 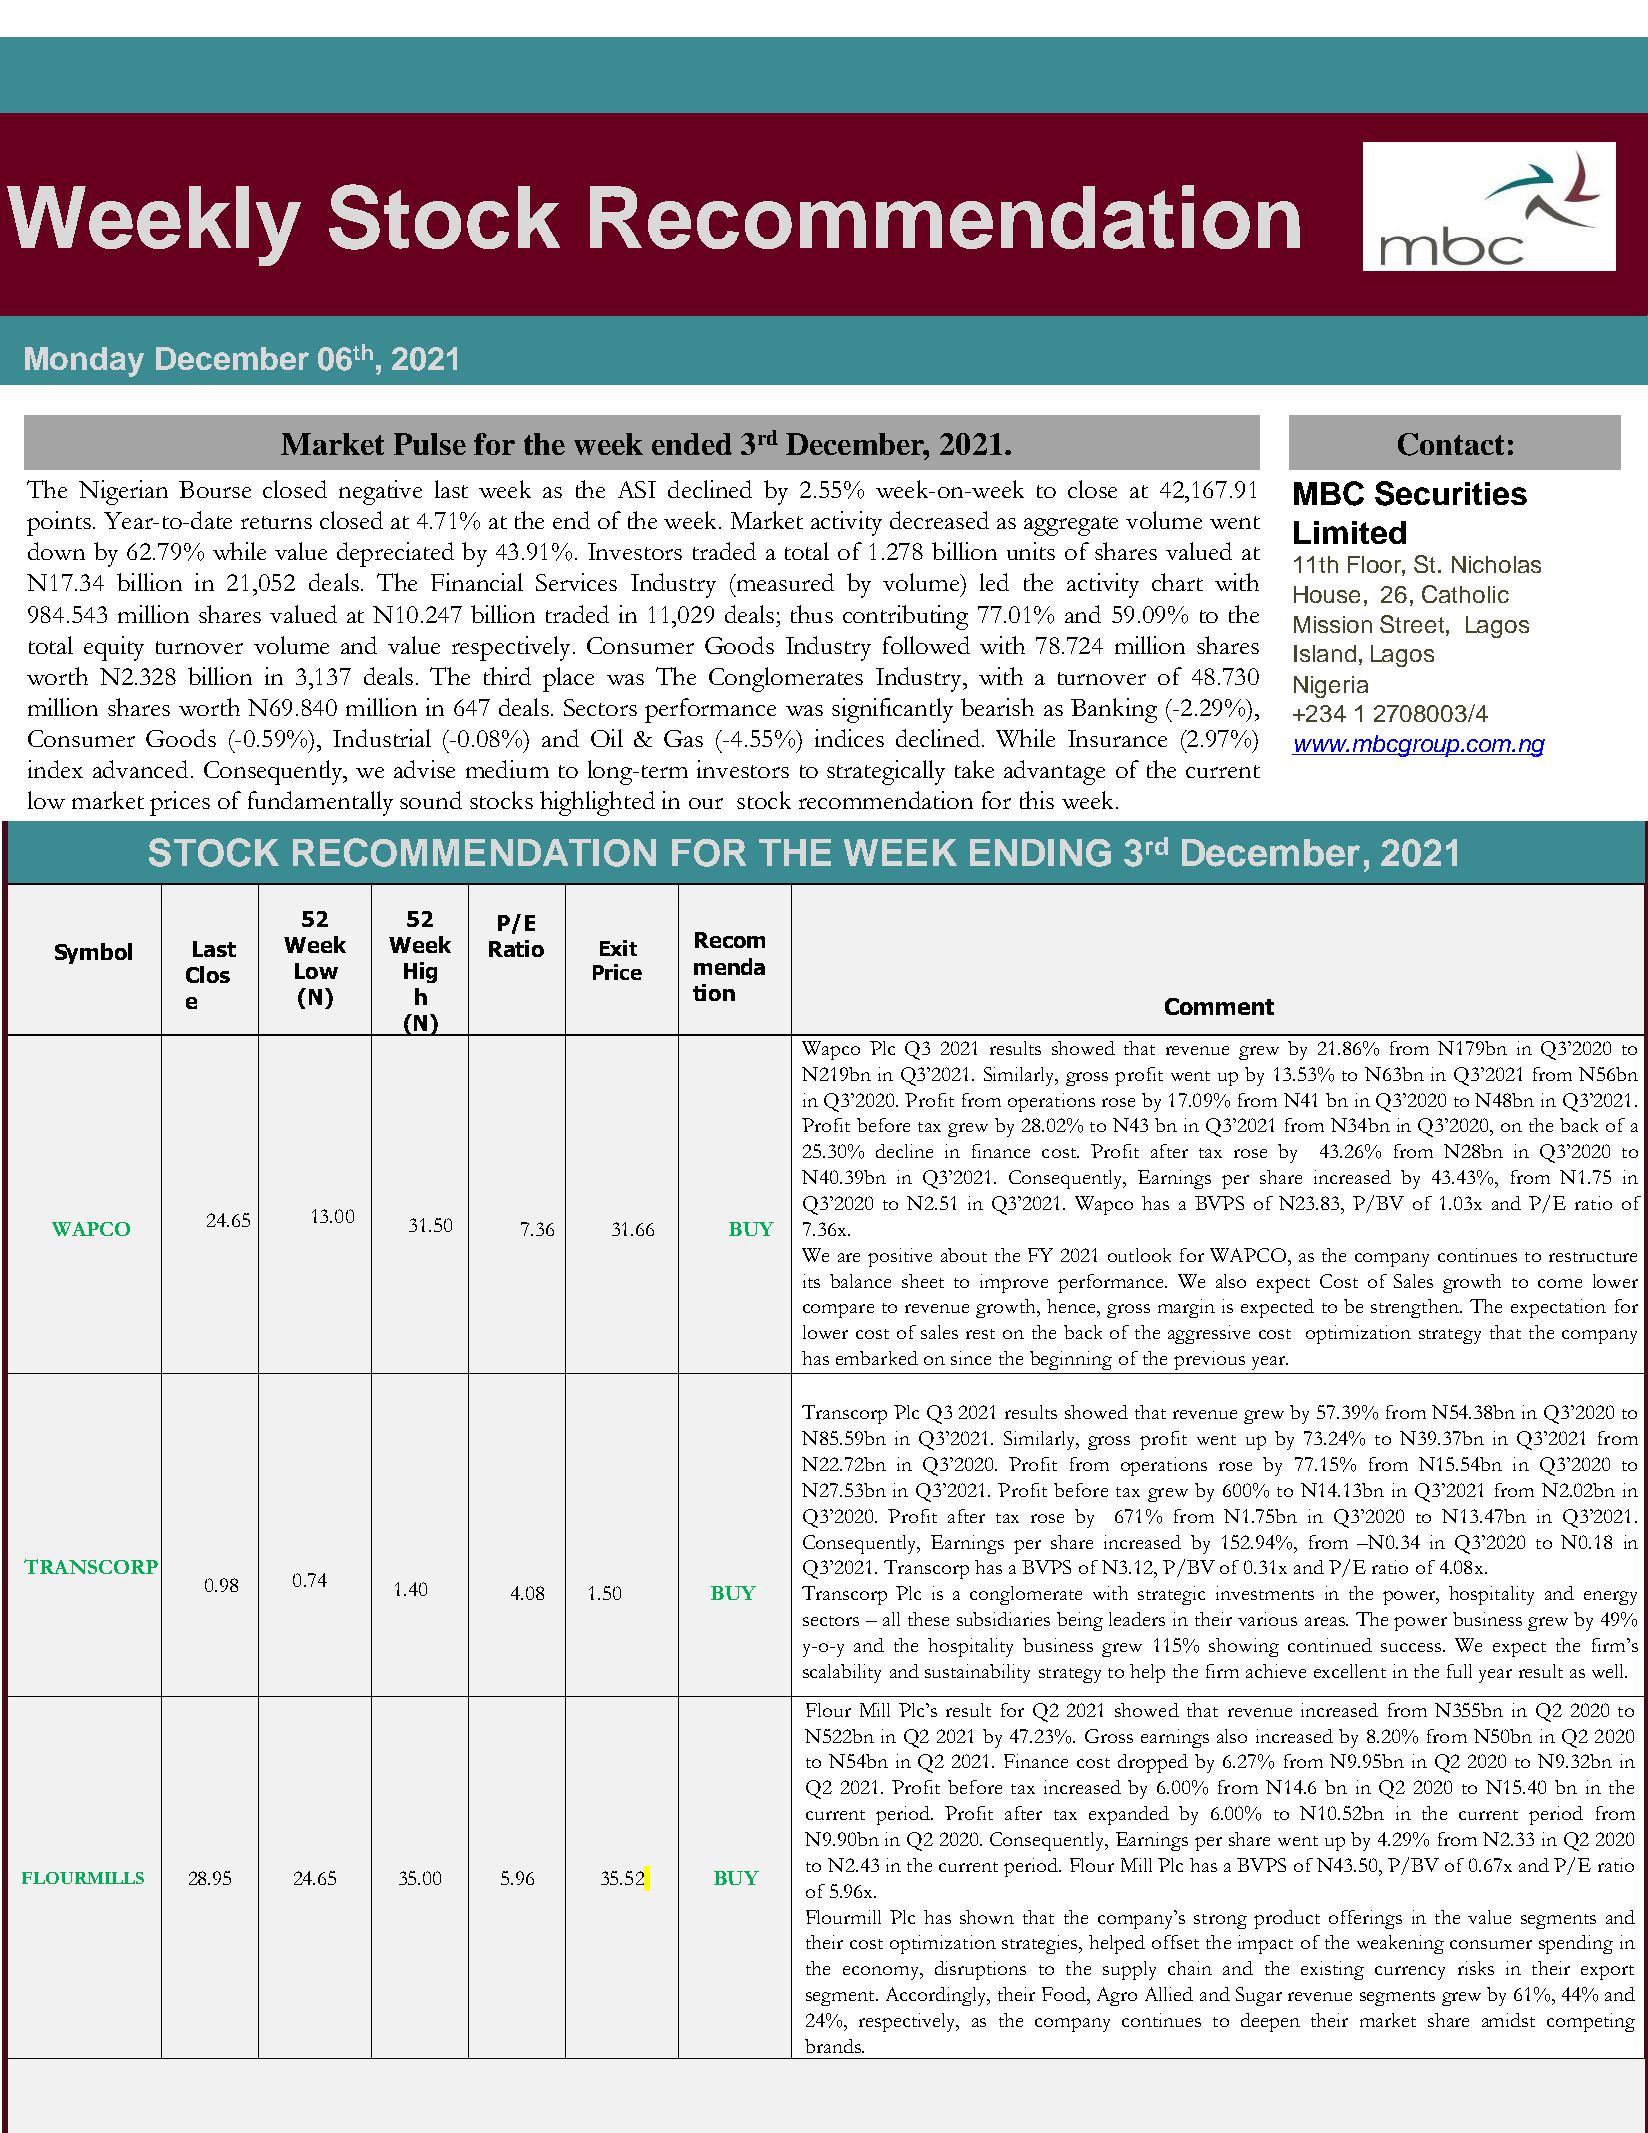 What do you see at coordinates (1410, 1973) in the image?
I see `currency` at bounding box center [1410, 1973].
